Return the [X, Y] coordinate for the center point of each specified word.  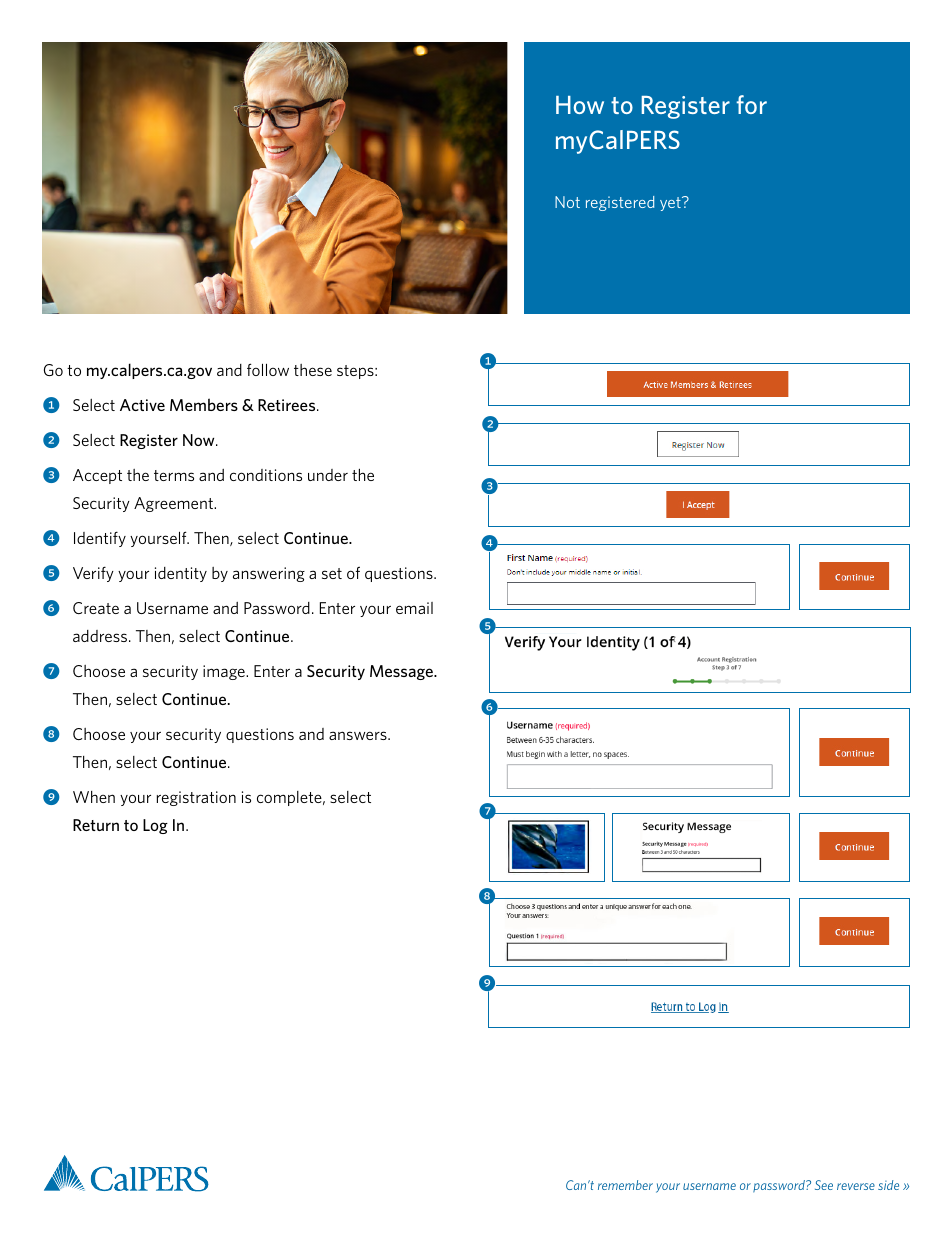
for [751, 104]
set [332, 573]
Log [155, 826]
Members [204, 404]
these [313, 370]
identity [181, 574]
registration [196, 798]
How [580, 105]
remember [625, 1185]
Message [402, 672]
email [414, 608]
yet [671, 204]
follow [268, 369]
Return [96, 825]
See [824, 1185]
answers [359, 735]
